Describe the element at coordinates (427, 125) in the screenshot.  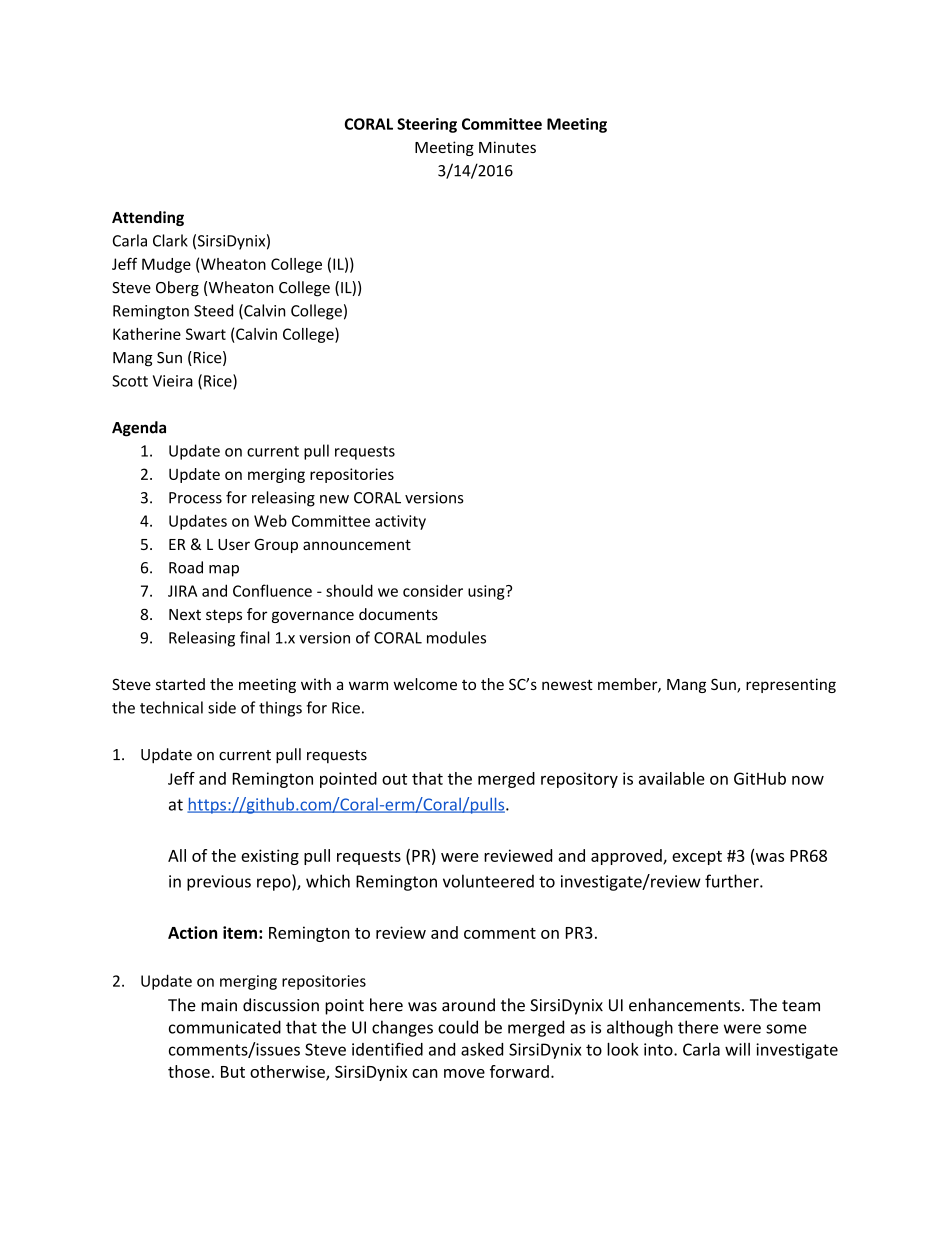
I see `Steering` at that location.
